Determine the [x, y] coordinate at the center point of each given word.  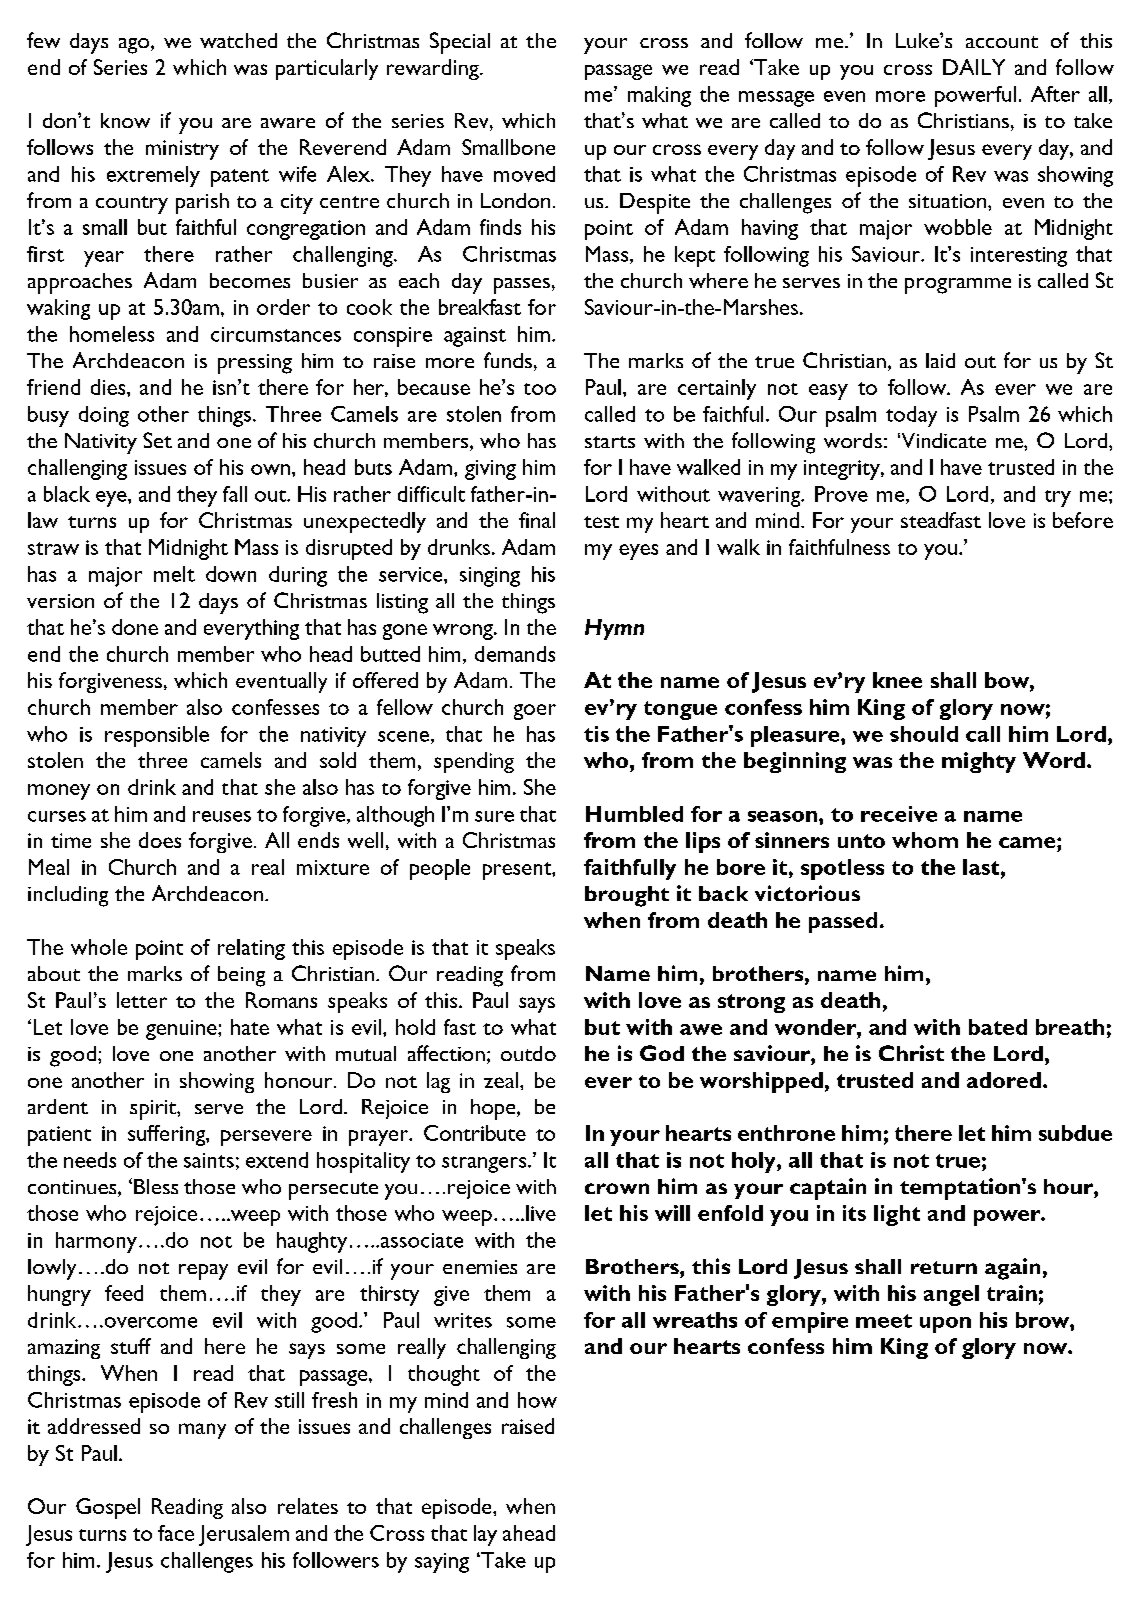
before [1083, 520]
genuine [182, 1030]
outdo [528, 1053]
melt [174, 574]
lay [485, 1535]
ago [135, 46]
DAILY [974, 67]
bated [998, 1027]
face [176, 1533]
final [537, 520]
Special [460, 43]
